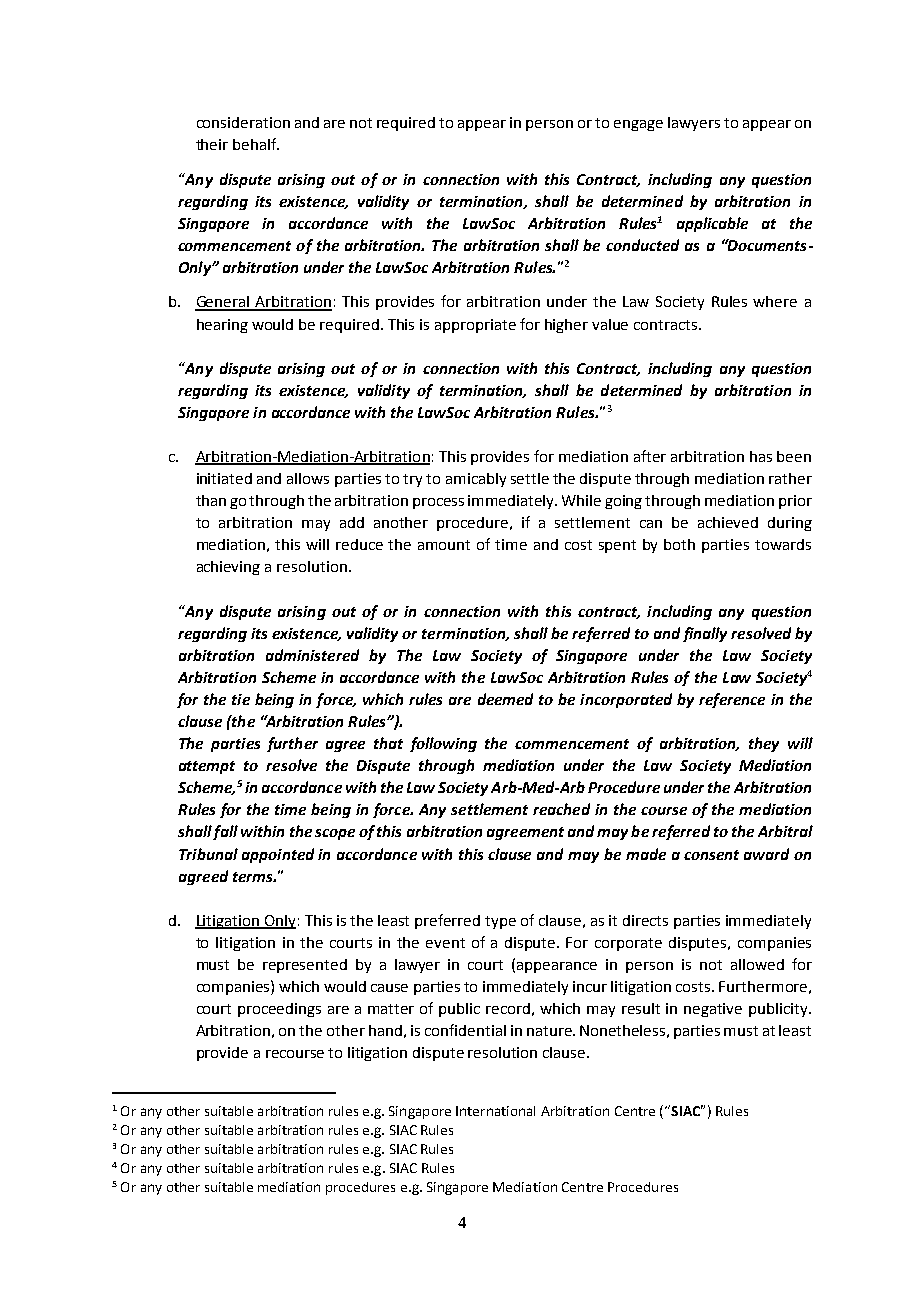 The height and width of the document is (1308, 924). What do you see at coordinates (495, 1111) in the document?
I see `International` at bounding box center [495, 1111].
